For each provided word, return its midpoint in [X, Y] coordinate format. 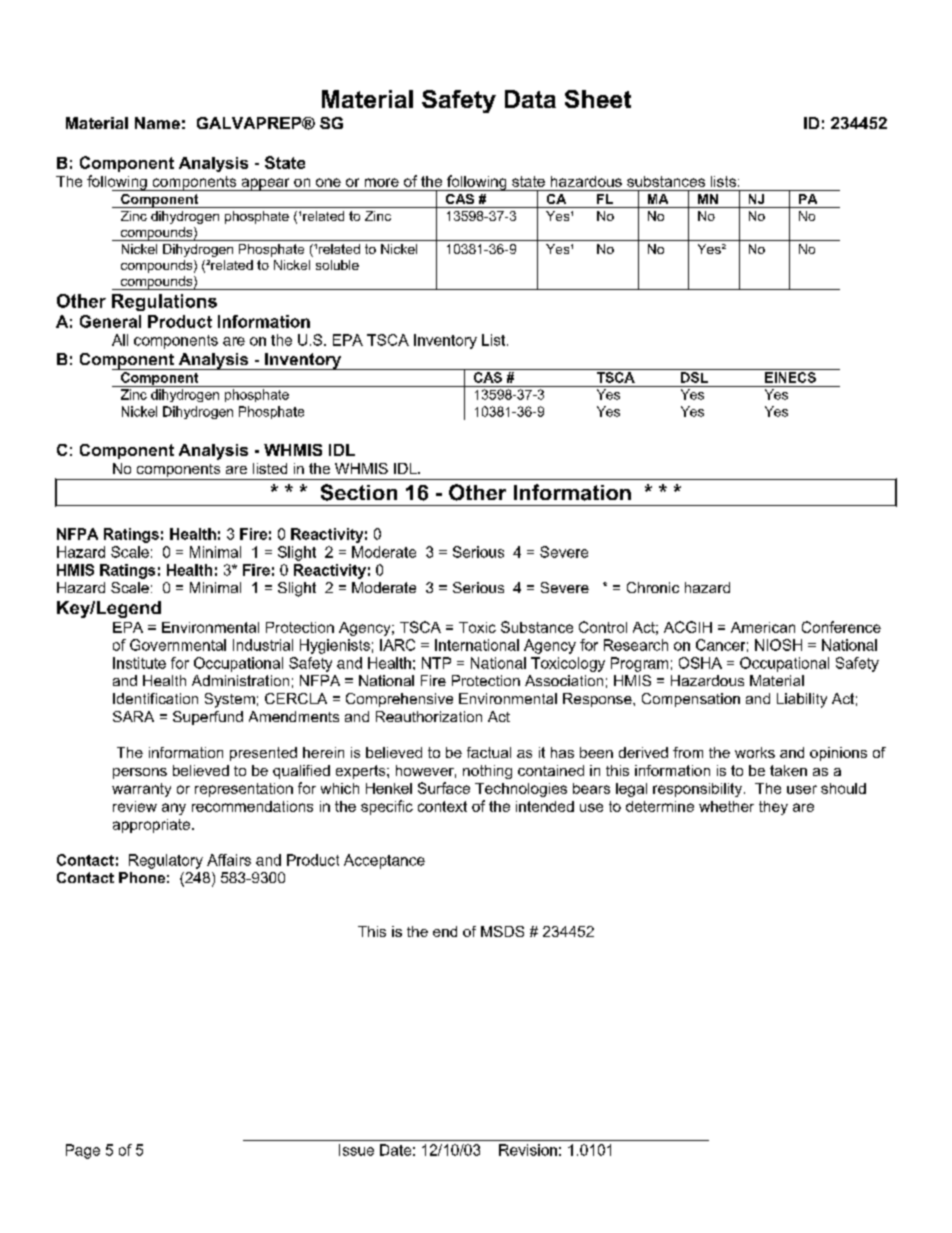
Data [530, 99]
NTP [436, 663]
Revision [528, 1150]
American [763, 627]
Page [83, 1151]
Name [157, 123]
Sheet [598, 99]
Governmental [178, 645]
